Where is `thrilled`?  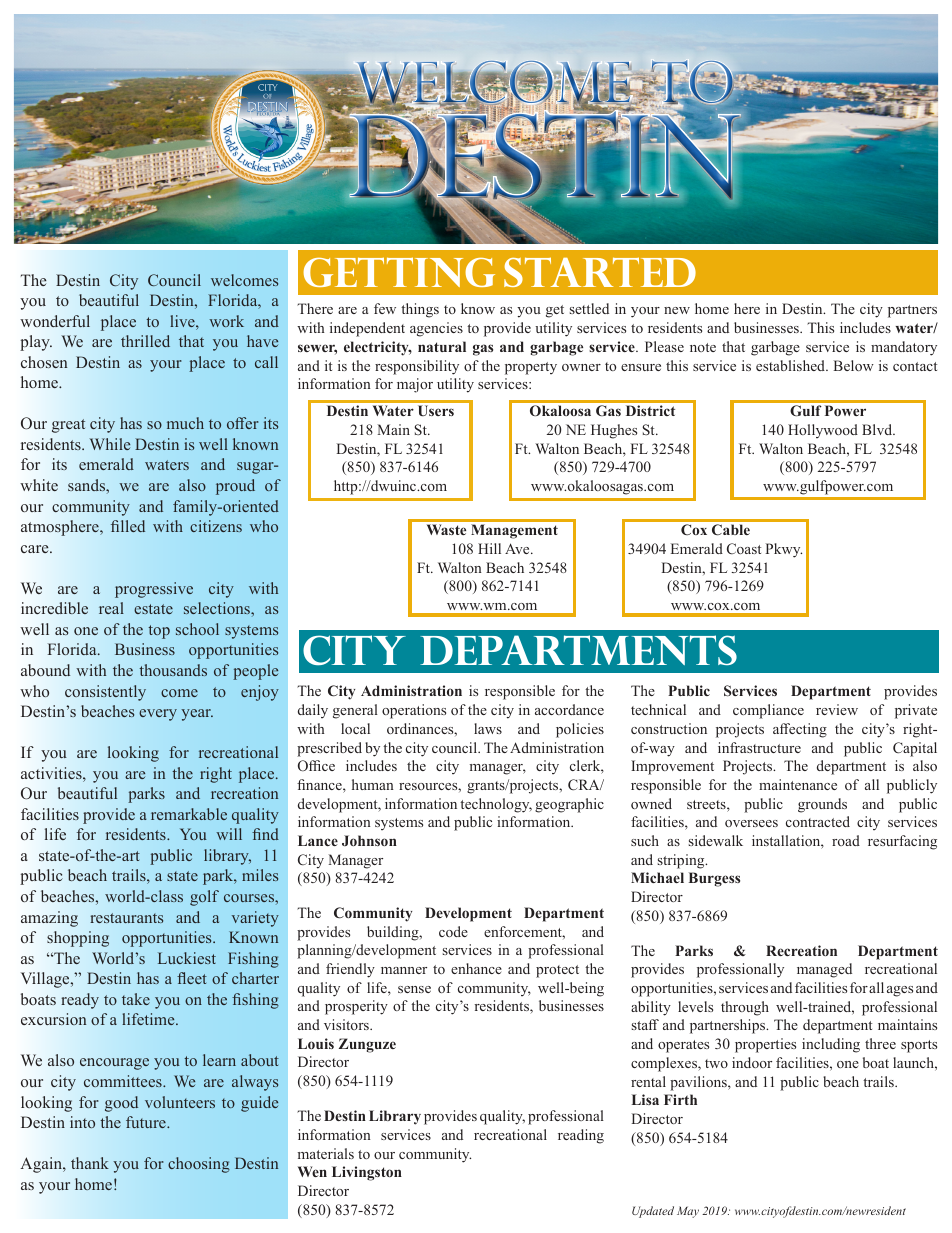
thrilled is located at coordinates (145, 341).
